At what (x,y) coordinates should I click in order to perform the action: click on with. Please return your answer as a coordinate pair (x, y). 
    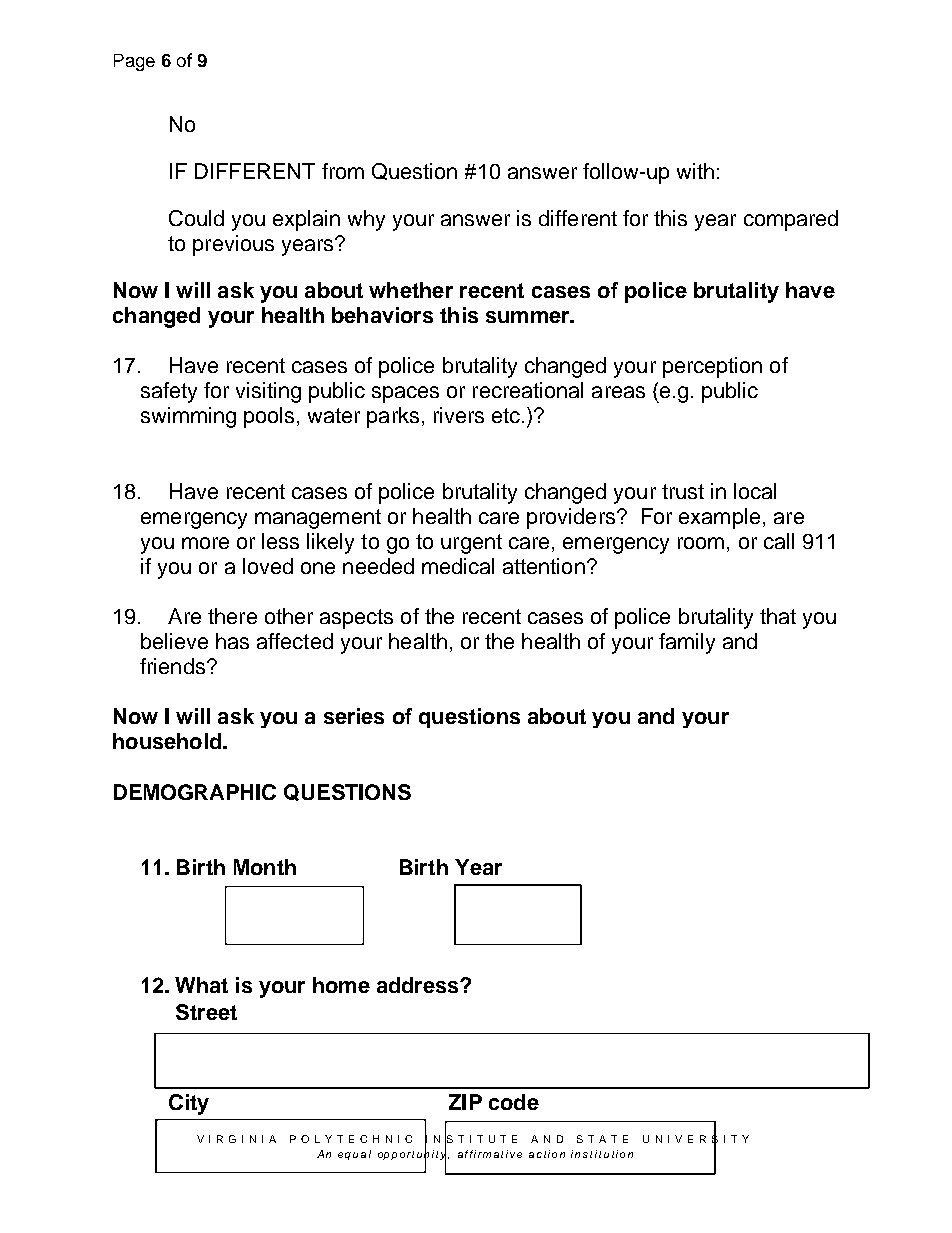
    Looking at the image, I should click on (695, 171).
